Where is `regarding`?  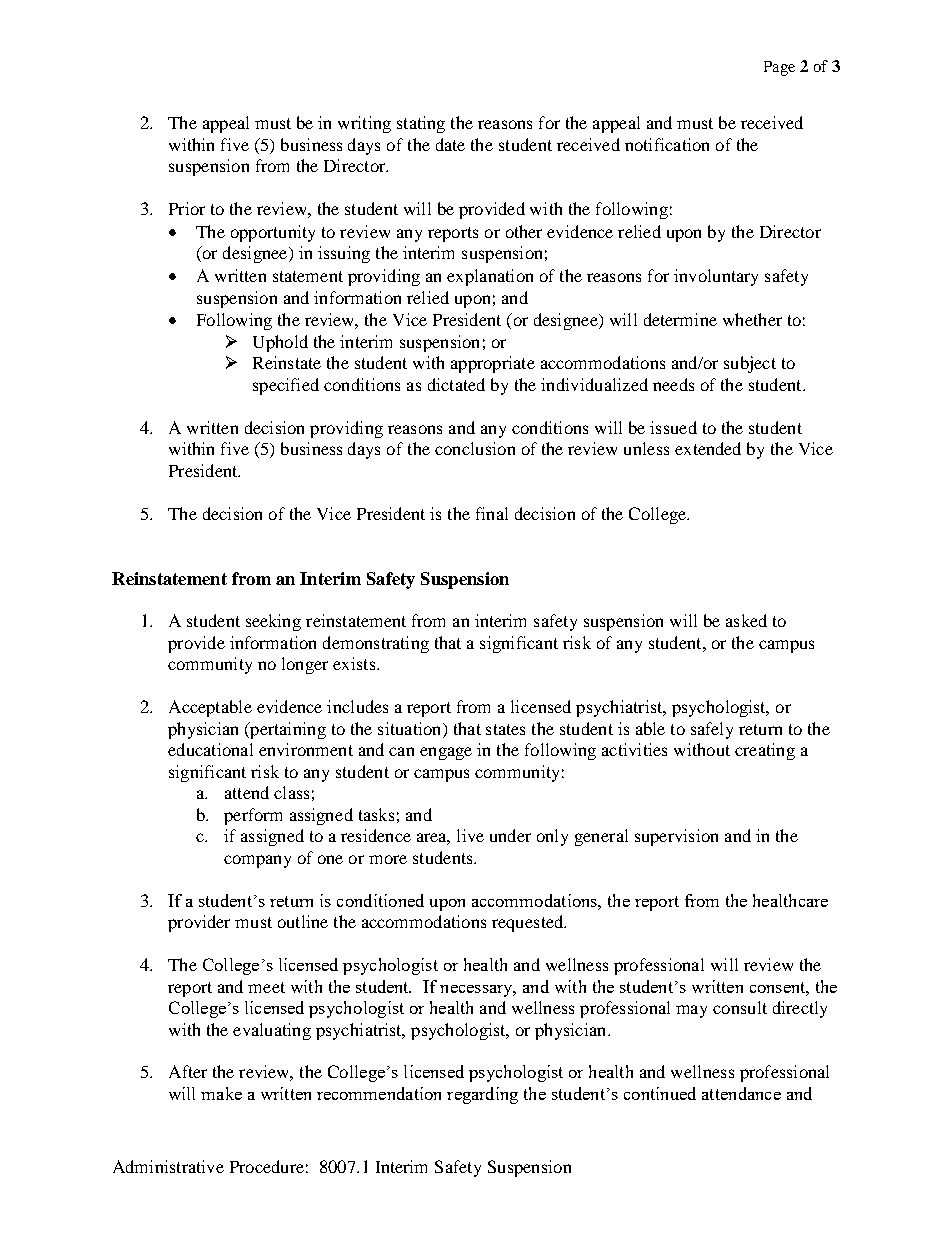 regarding is located at coordinates (482, 1095).
